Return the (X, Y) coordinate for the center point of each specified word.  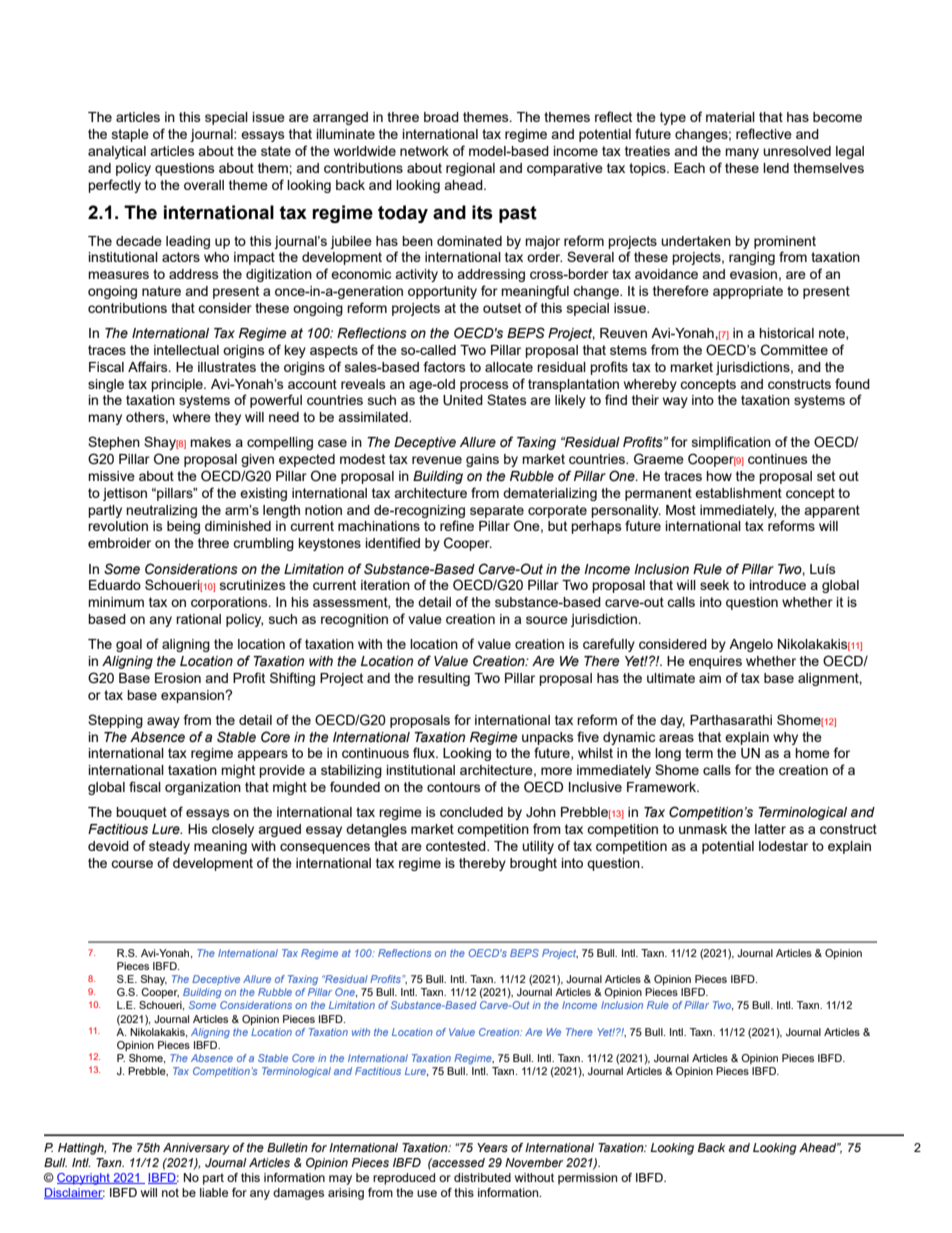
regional (470, 169)
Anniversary (196, 1149)
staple (130, 135)
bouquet (141, 813)
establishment (738, 493)
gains (482, 460)
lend (776, 168)
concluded (471, 812)
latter (770, 829)
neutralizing (161, 511)
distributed (482, 1177)
